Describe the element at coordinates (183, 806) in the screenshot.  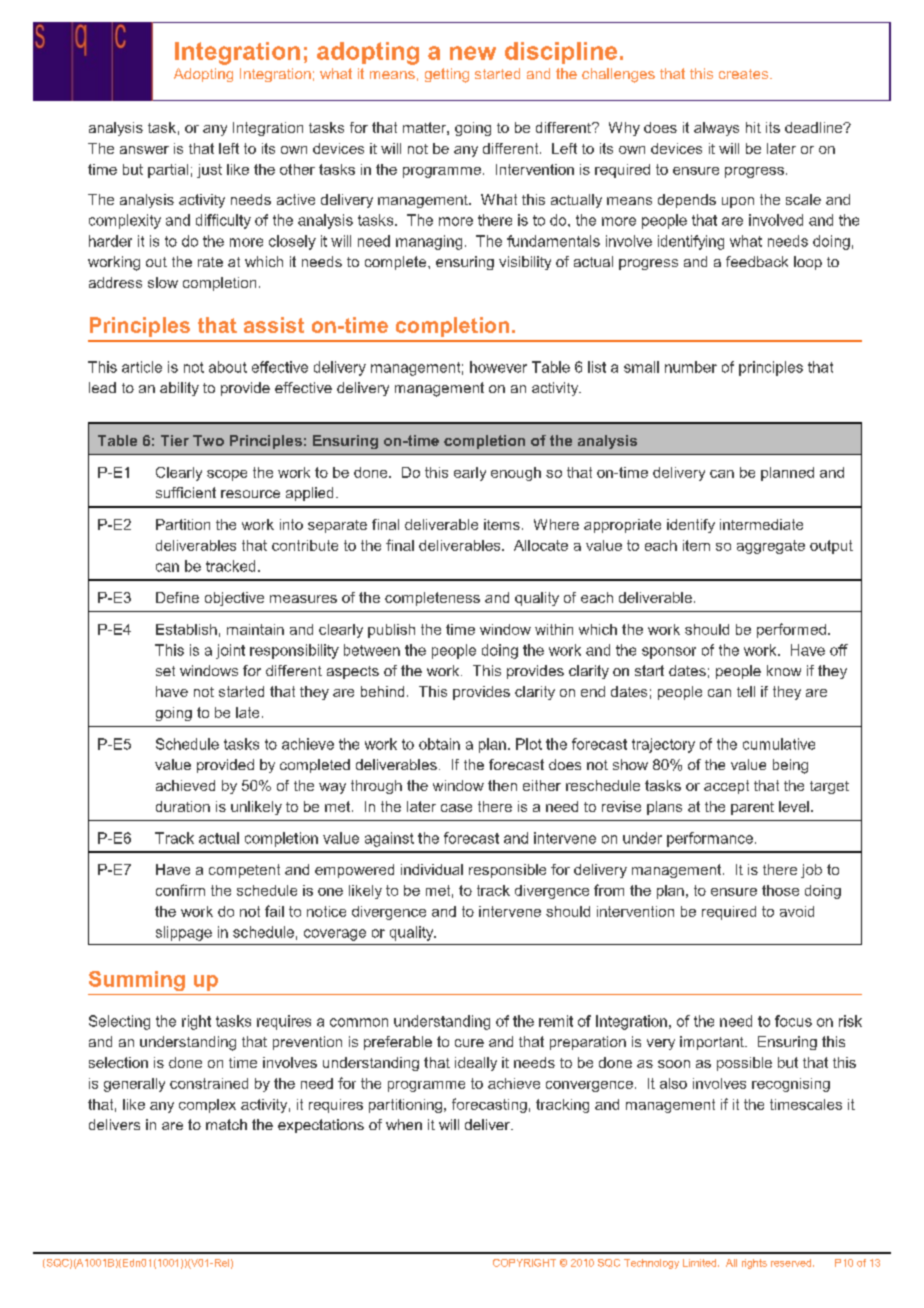
I see `duration` at that location.
